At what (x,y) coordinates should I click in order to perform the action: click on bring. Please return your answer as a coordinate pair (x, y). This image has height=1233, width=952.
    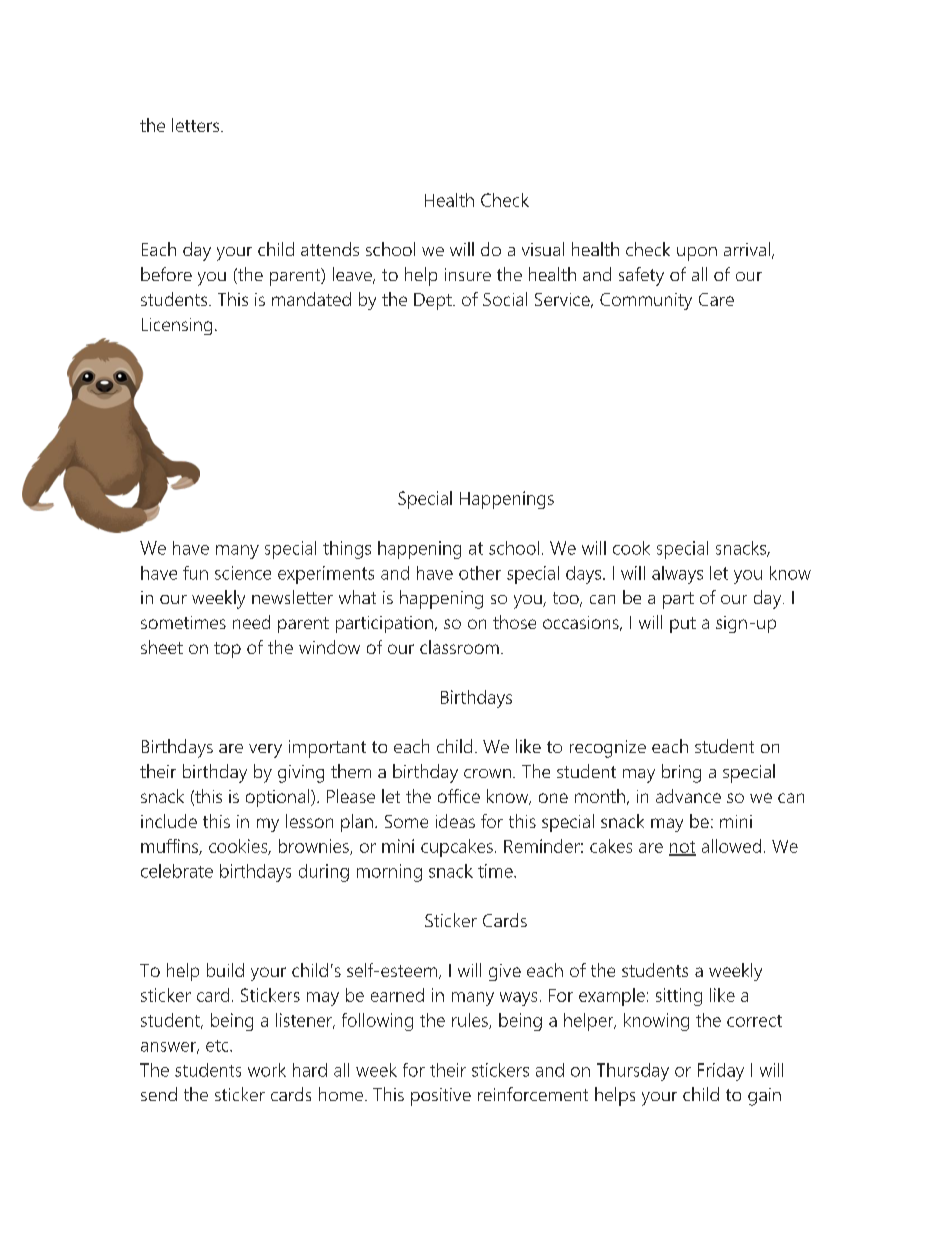
    Looking at the image, I should click on (681, 773).
